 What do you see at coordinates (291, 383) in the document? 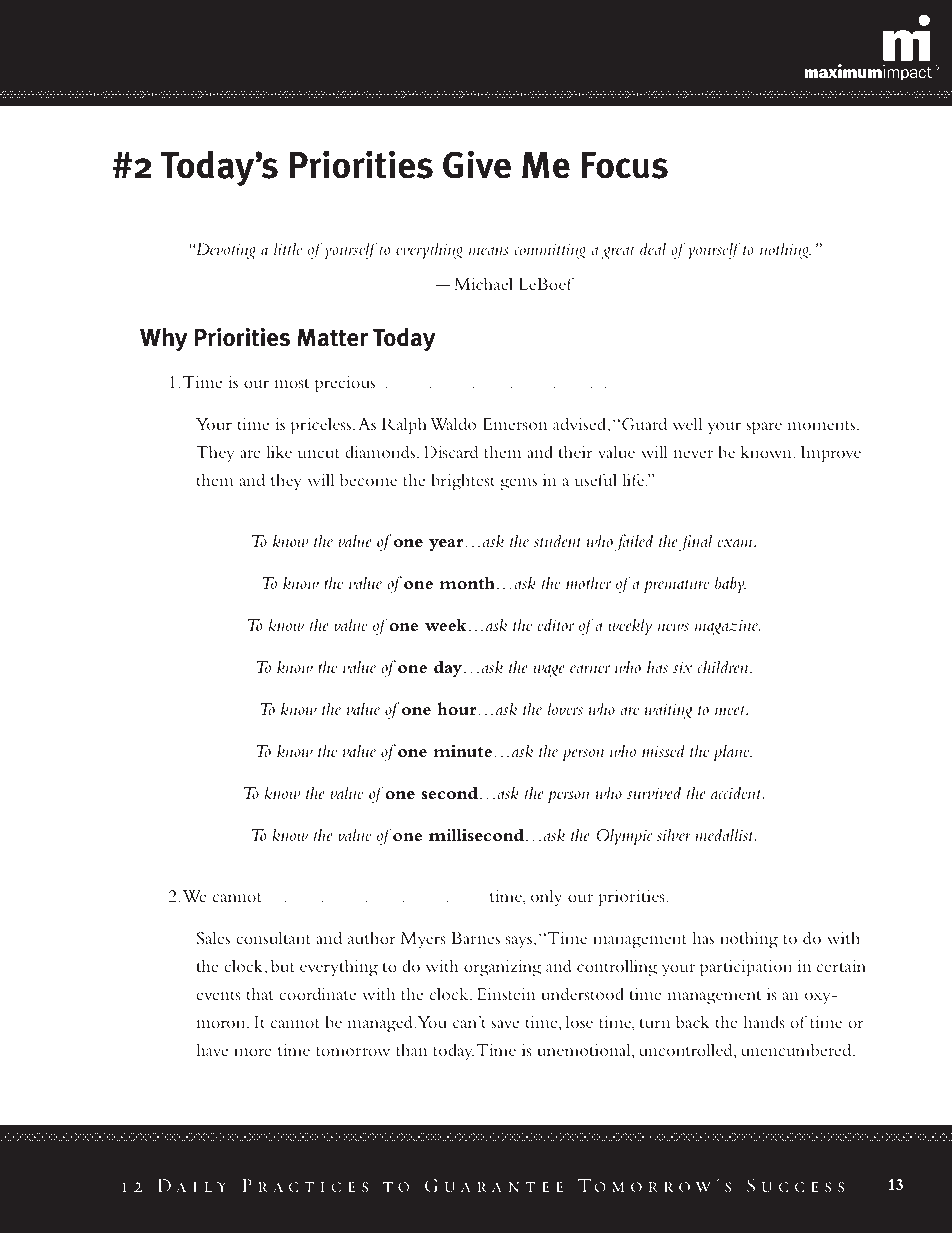
I see `most` at bounding box center [291, 383].
